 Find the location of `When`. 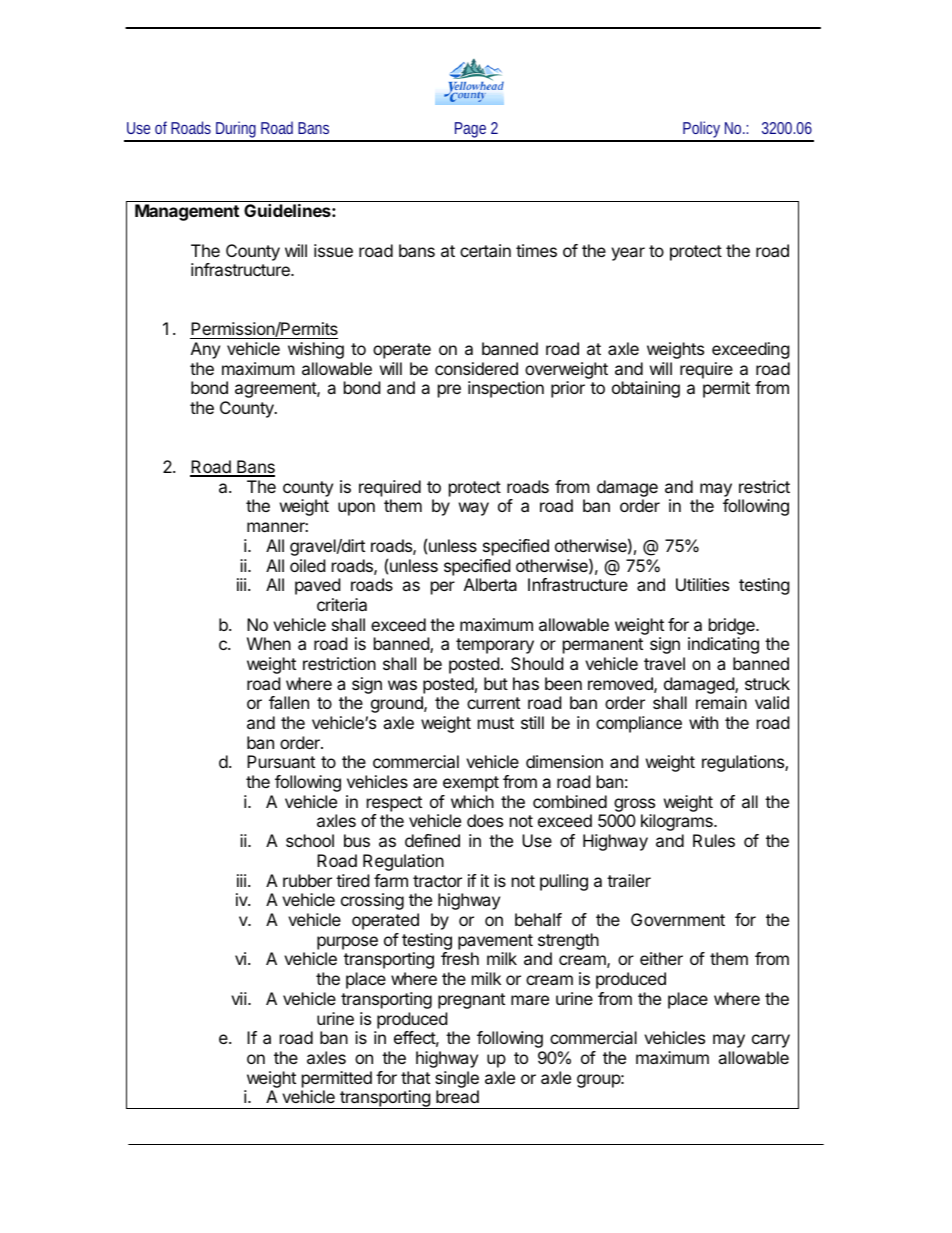

When is located at coordinates (269, 643).
